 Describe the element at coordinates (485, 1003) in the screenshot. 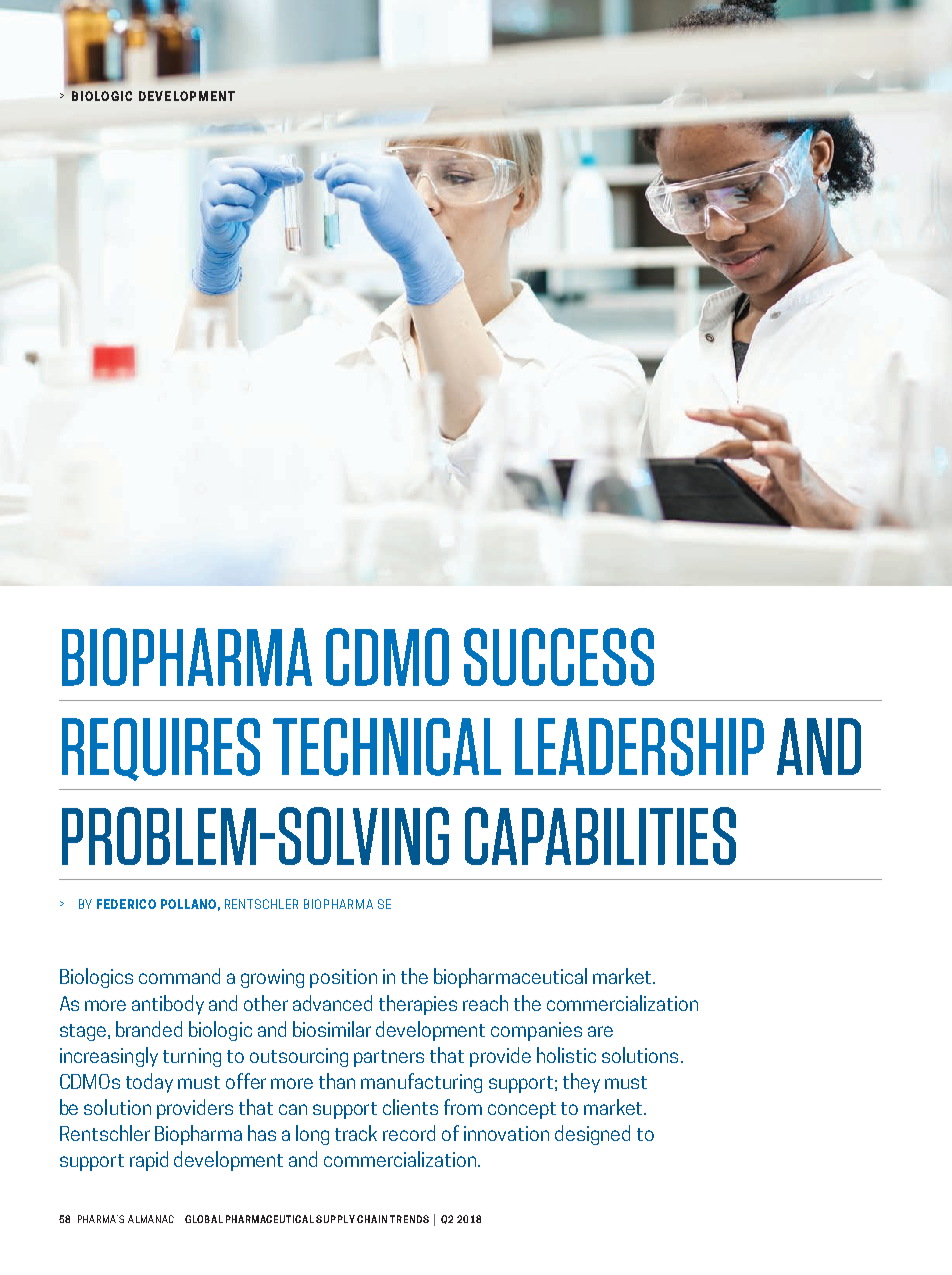

I see `reach` at that location.
